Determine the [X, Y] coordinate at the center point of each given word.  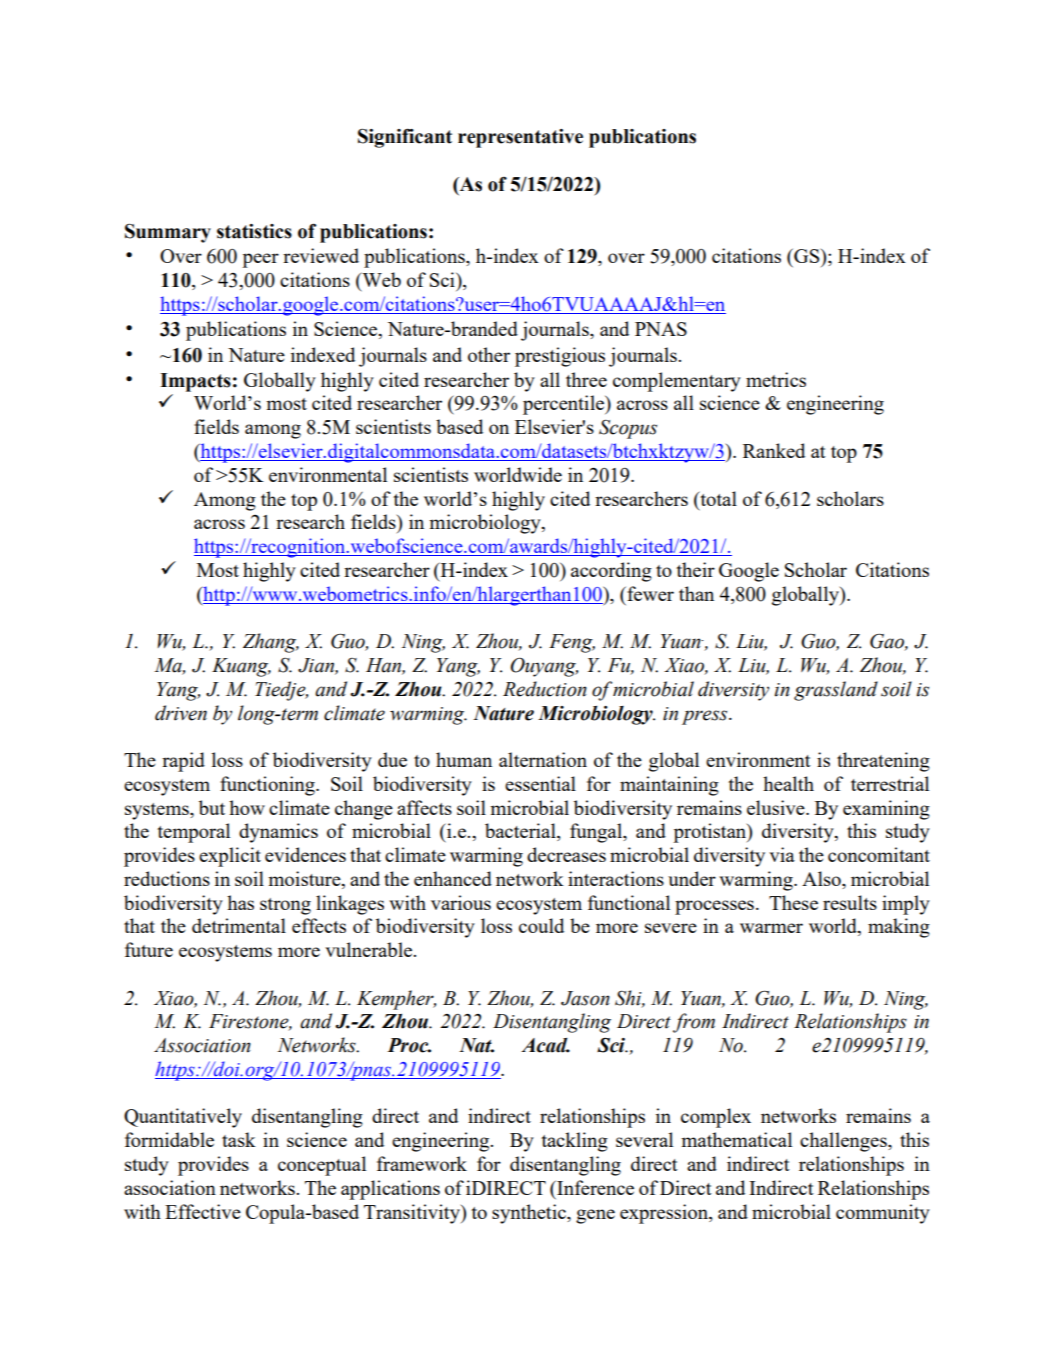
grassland [836, 691]
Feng [572, 643]
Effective [203, 1211]
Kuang [241, 667]
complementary [677, 382]
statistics [254, 231]
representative [520, 138]
